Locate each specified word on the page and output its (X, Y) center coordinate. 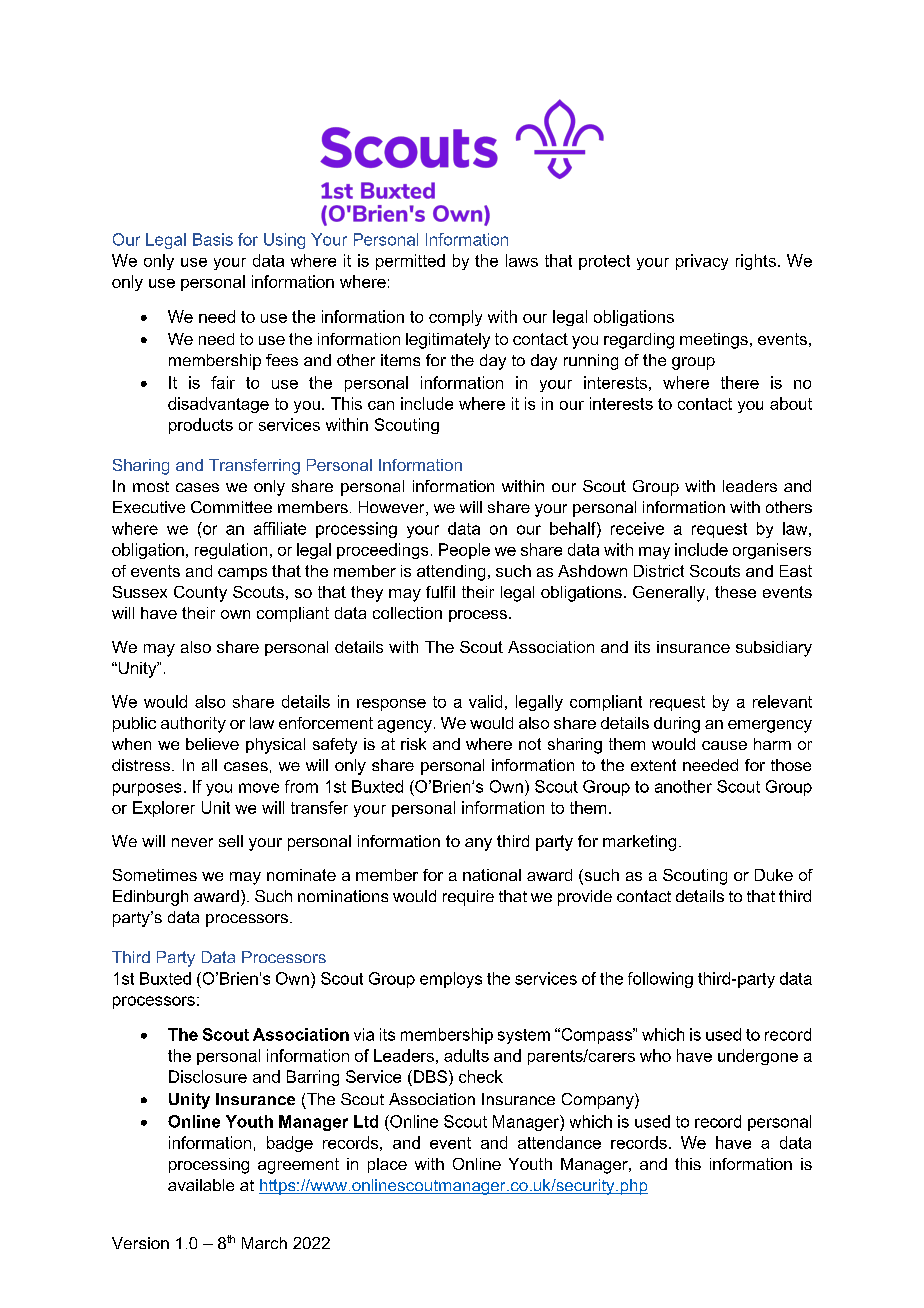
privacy (702, 262)
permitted (410, 262)
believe (212, 744)
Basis (213, 239)
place (387, 1165)
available (201, 1185)
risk (413, 744)
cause (724, 745)
